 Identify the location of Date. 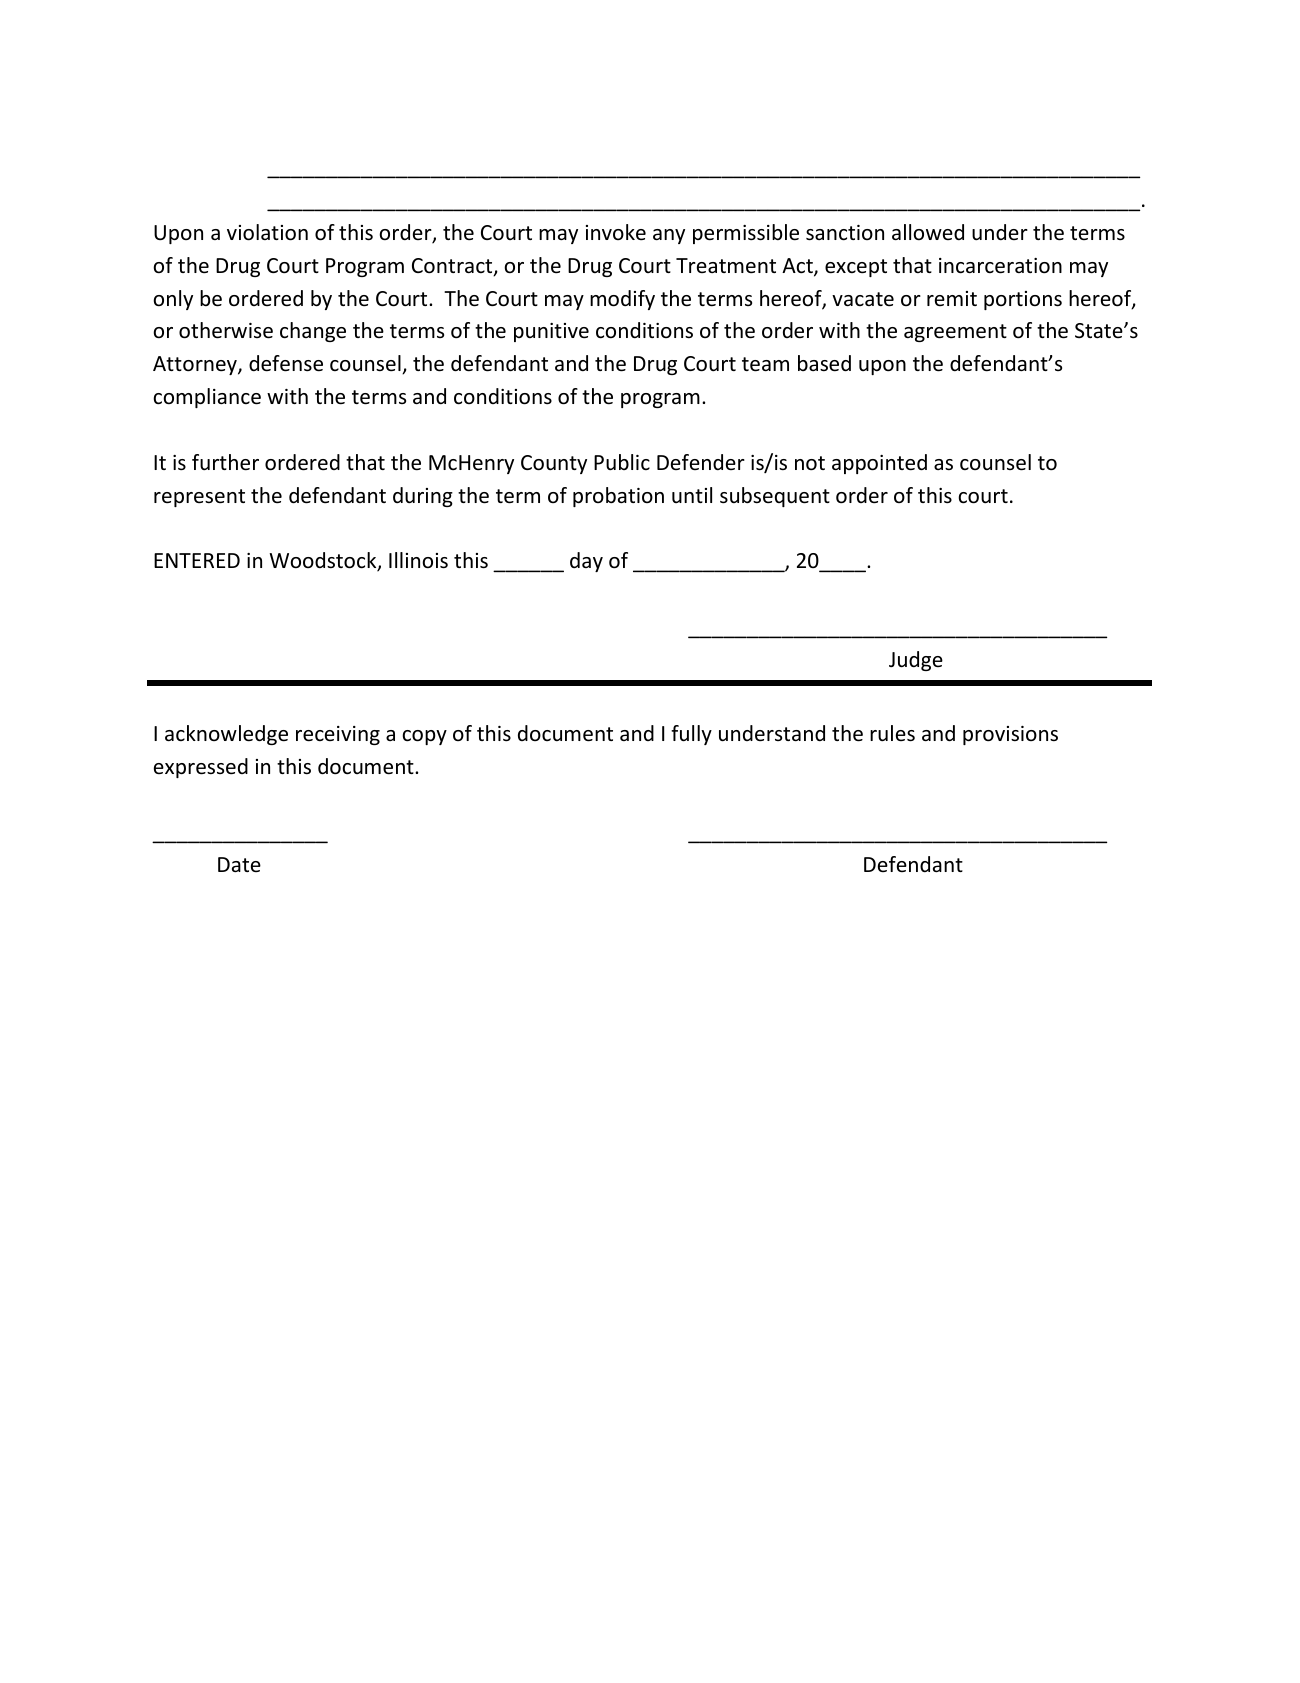
(239, 864).
